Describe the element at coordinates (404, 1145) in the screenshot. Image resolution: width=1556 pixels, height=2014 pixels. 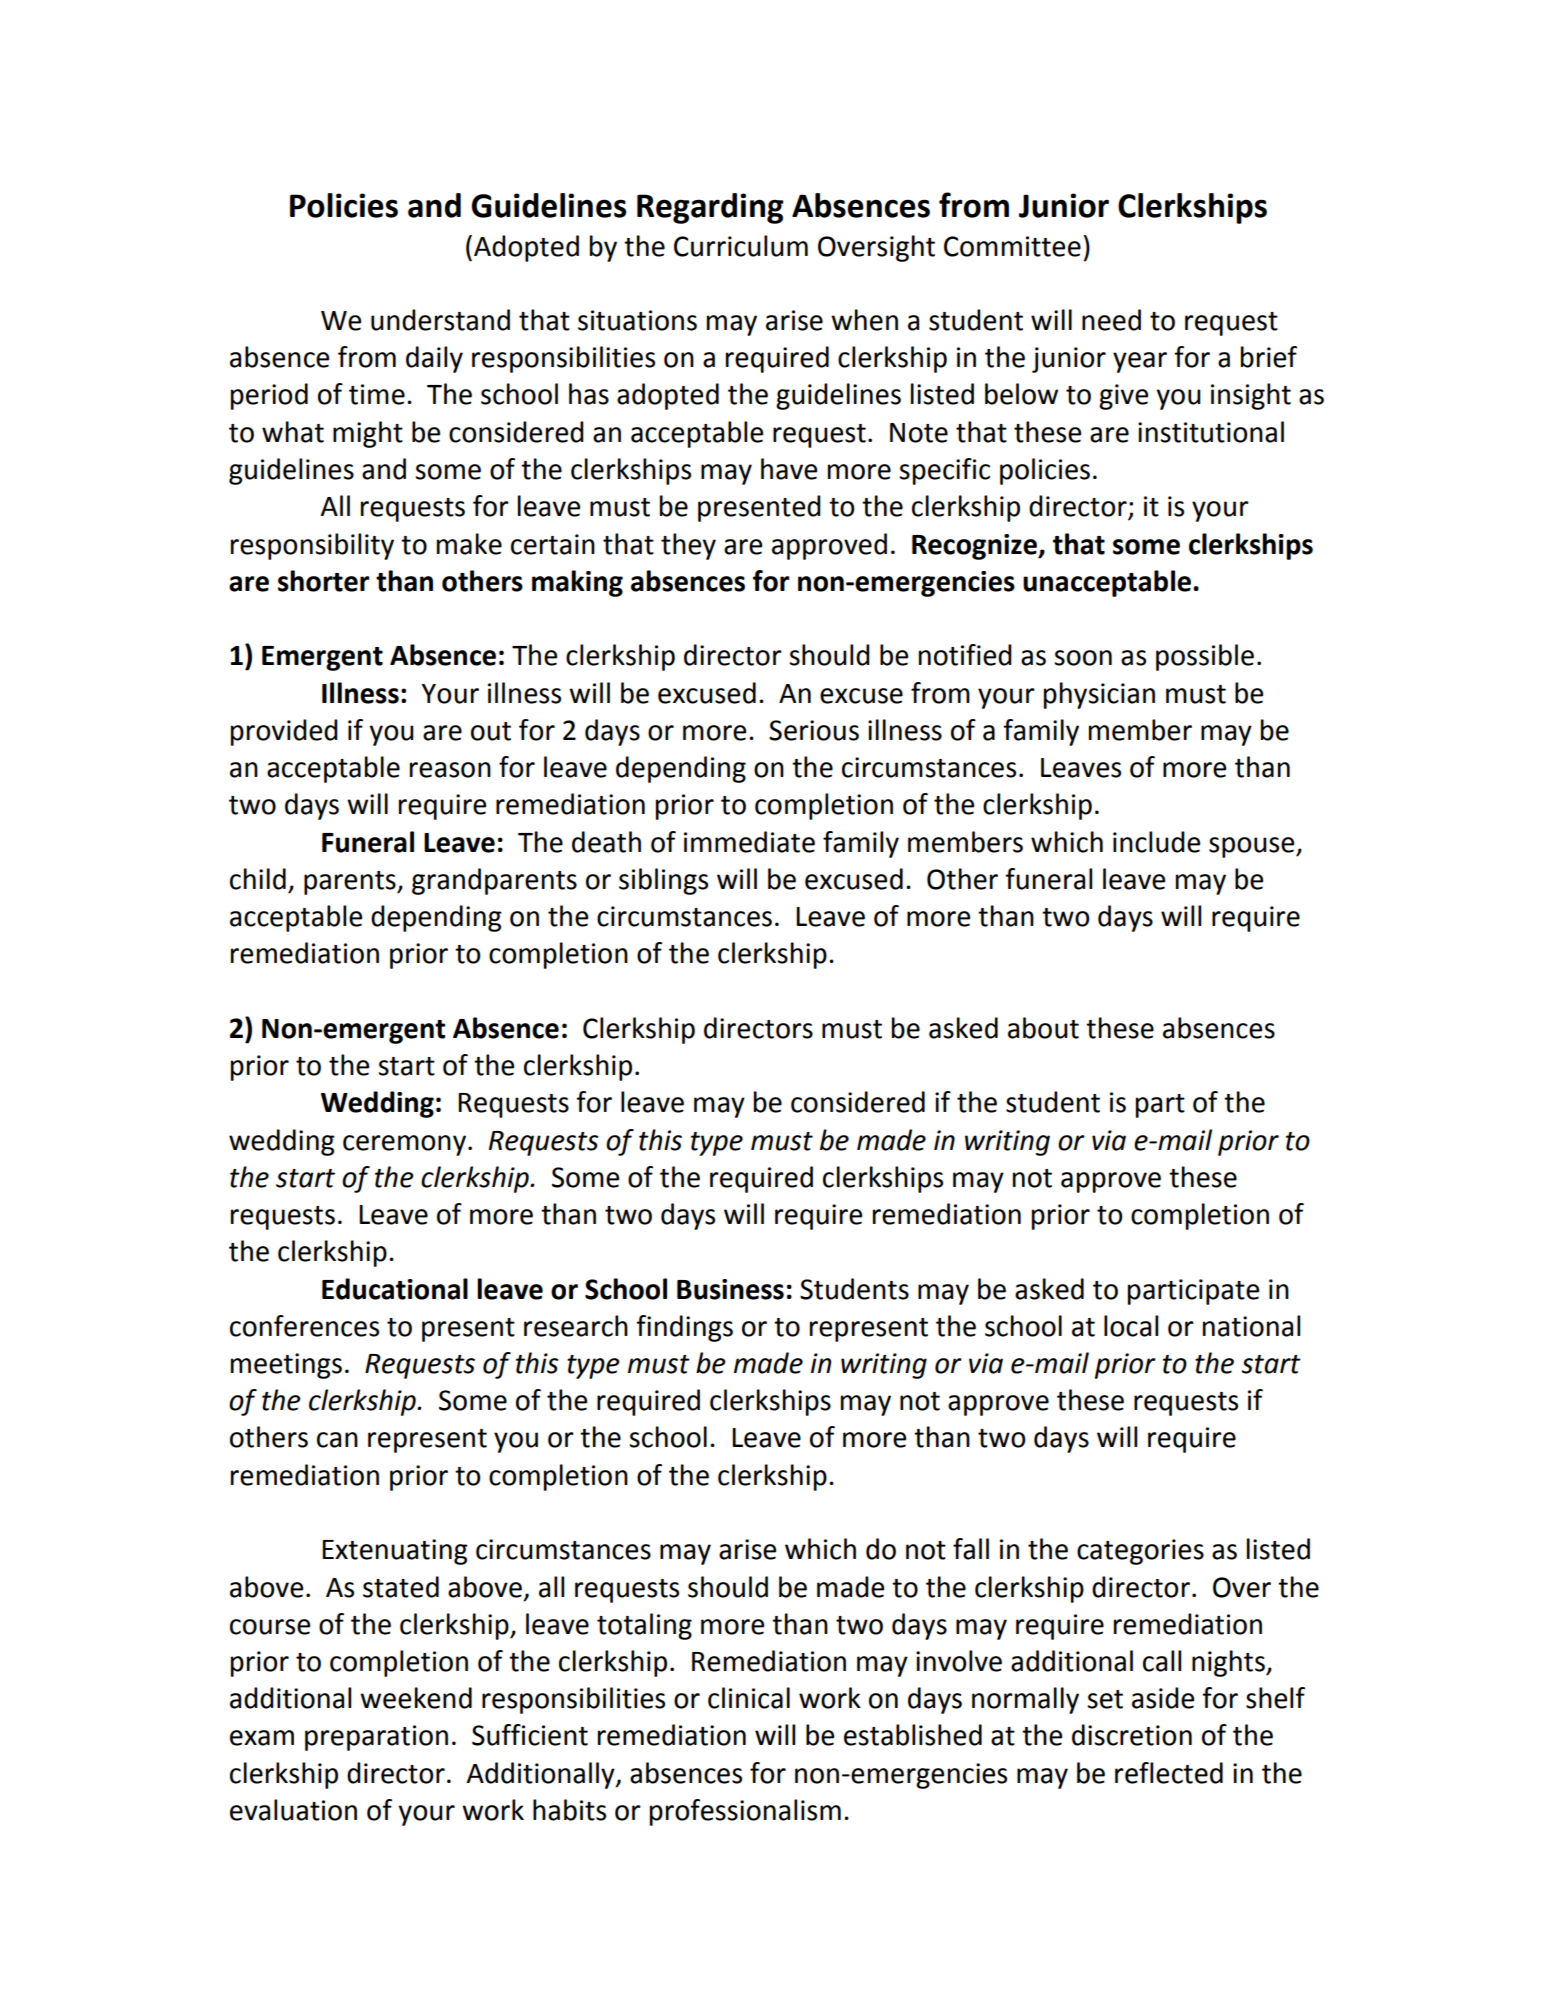
I see `ceremony` at that location.
